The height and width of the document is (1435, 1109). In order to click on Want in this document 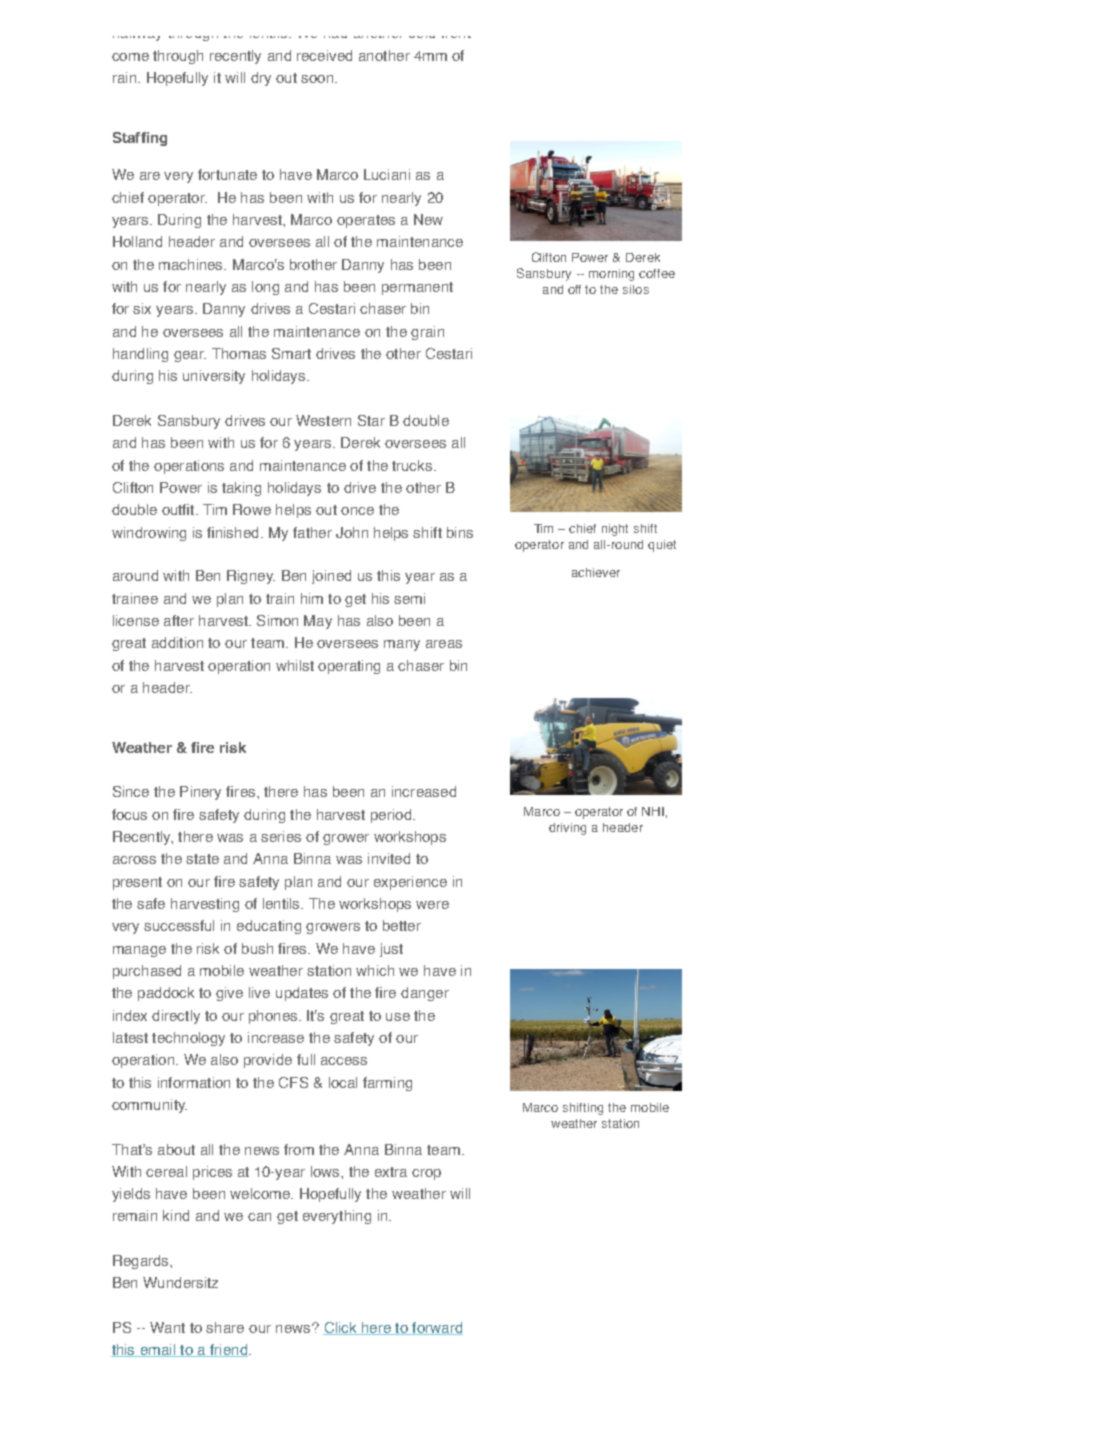, I will do `click(167, 1327)`.
